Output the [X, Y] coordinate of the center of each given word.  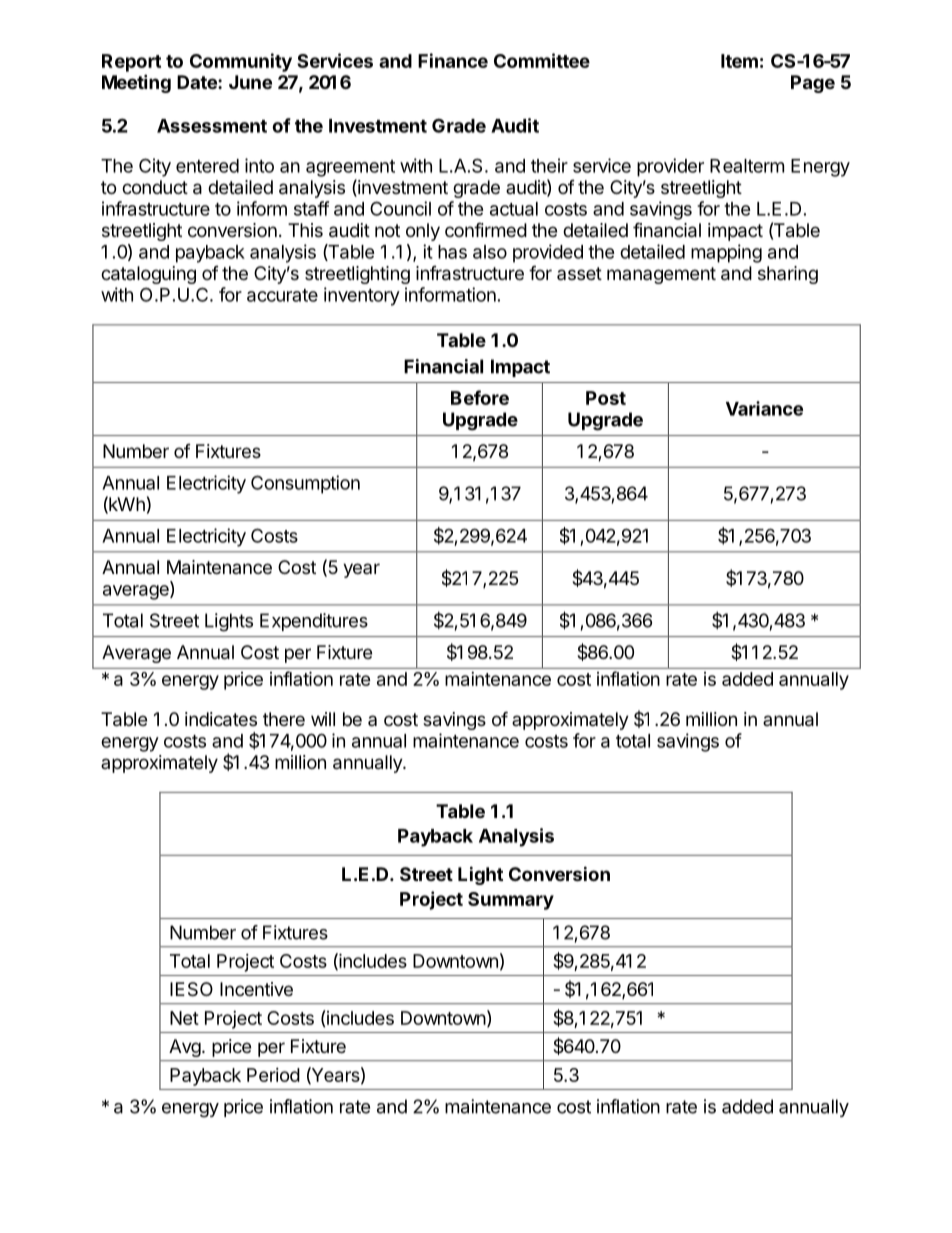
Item [739, 61]
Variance [764, 408]
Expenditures [314, 622]
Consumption [305, 484]
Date [198, 82]
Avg [185, 1048]
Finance [453, 60]
